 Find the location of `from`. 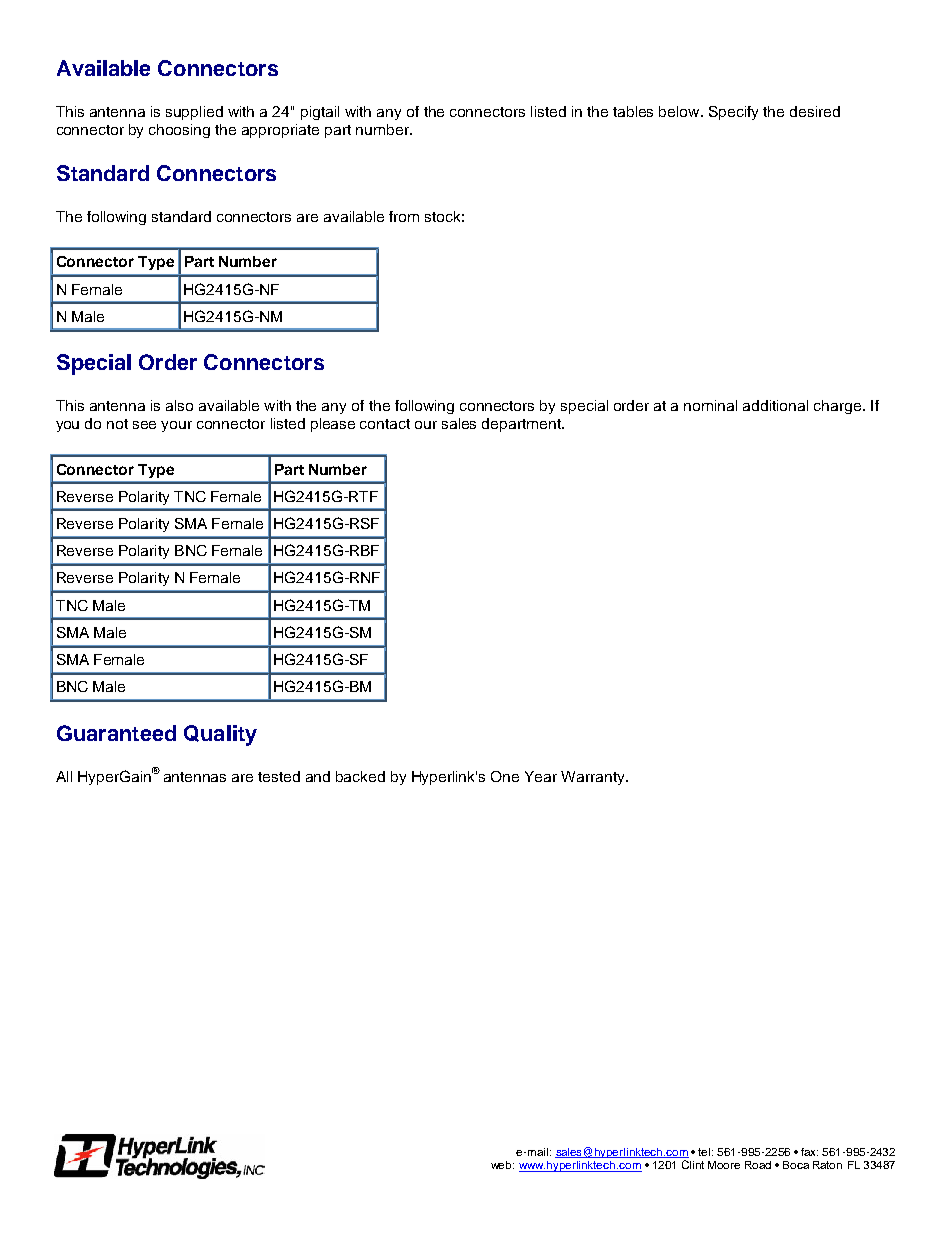

from is located at coordinates (404, 216).
